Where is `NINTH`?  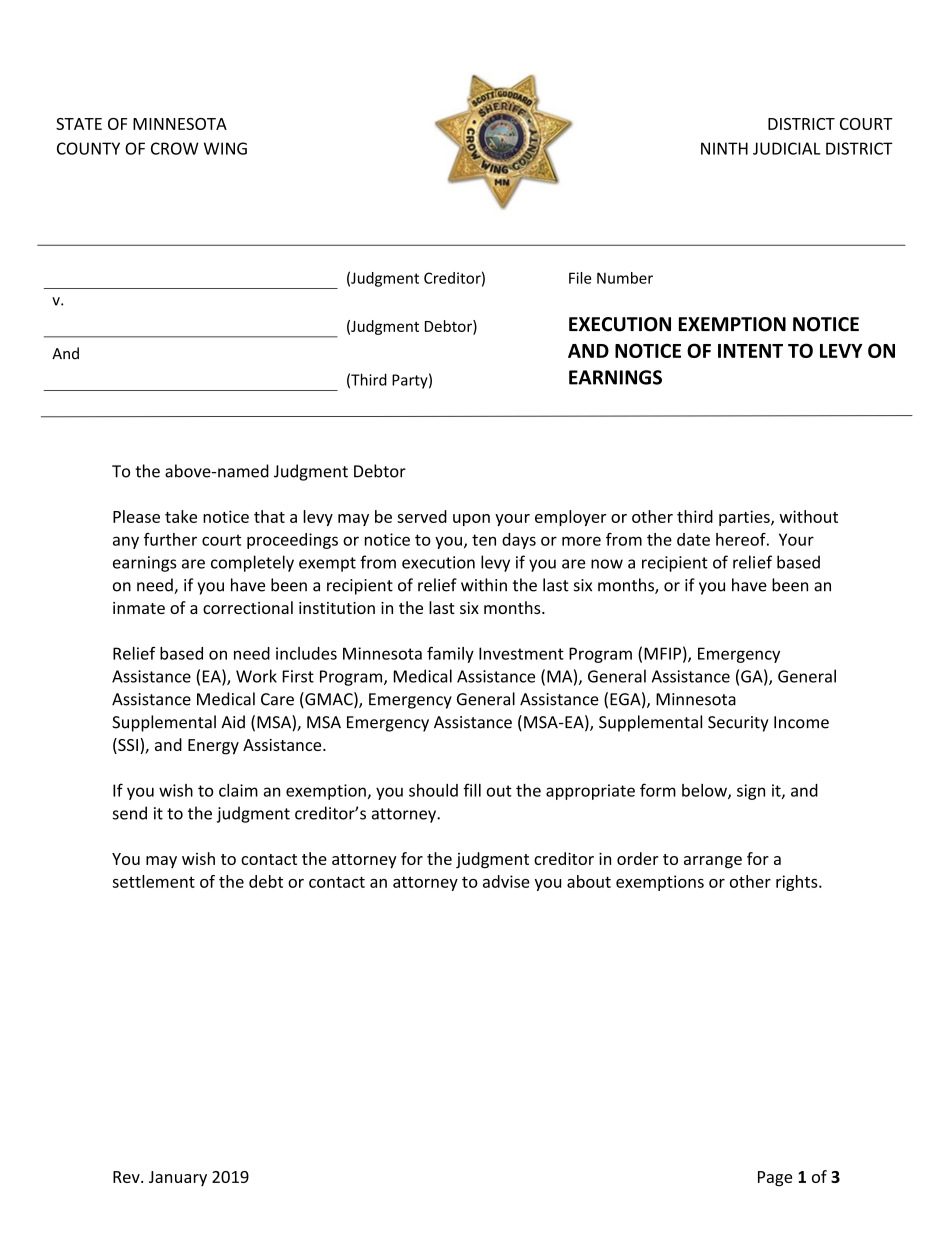
NINTH is located at coordinates (724, 148).
